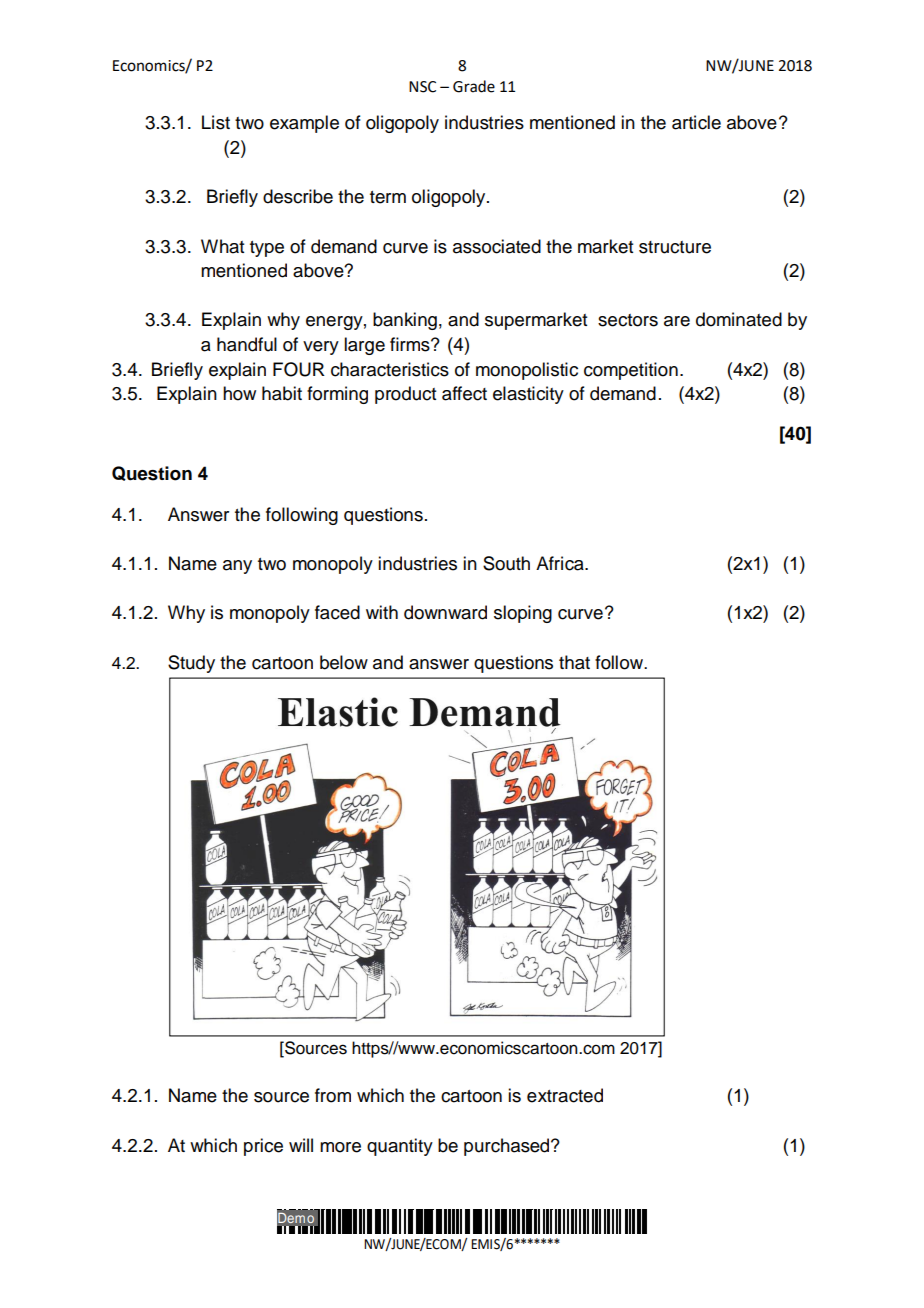 This screenshot has height=1308, width=924. Describe the element at coordinates (445, 612) in the screenshot. I see `downward` at that location.
